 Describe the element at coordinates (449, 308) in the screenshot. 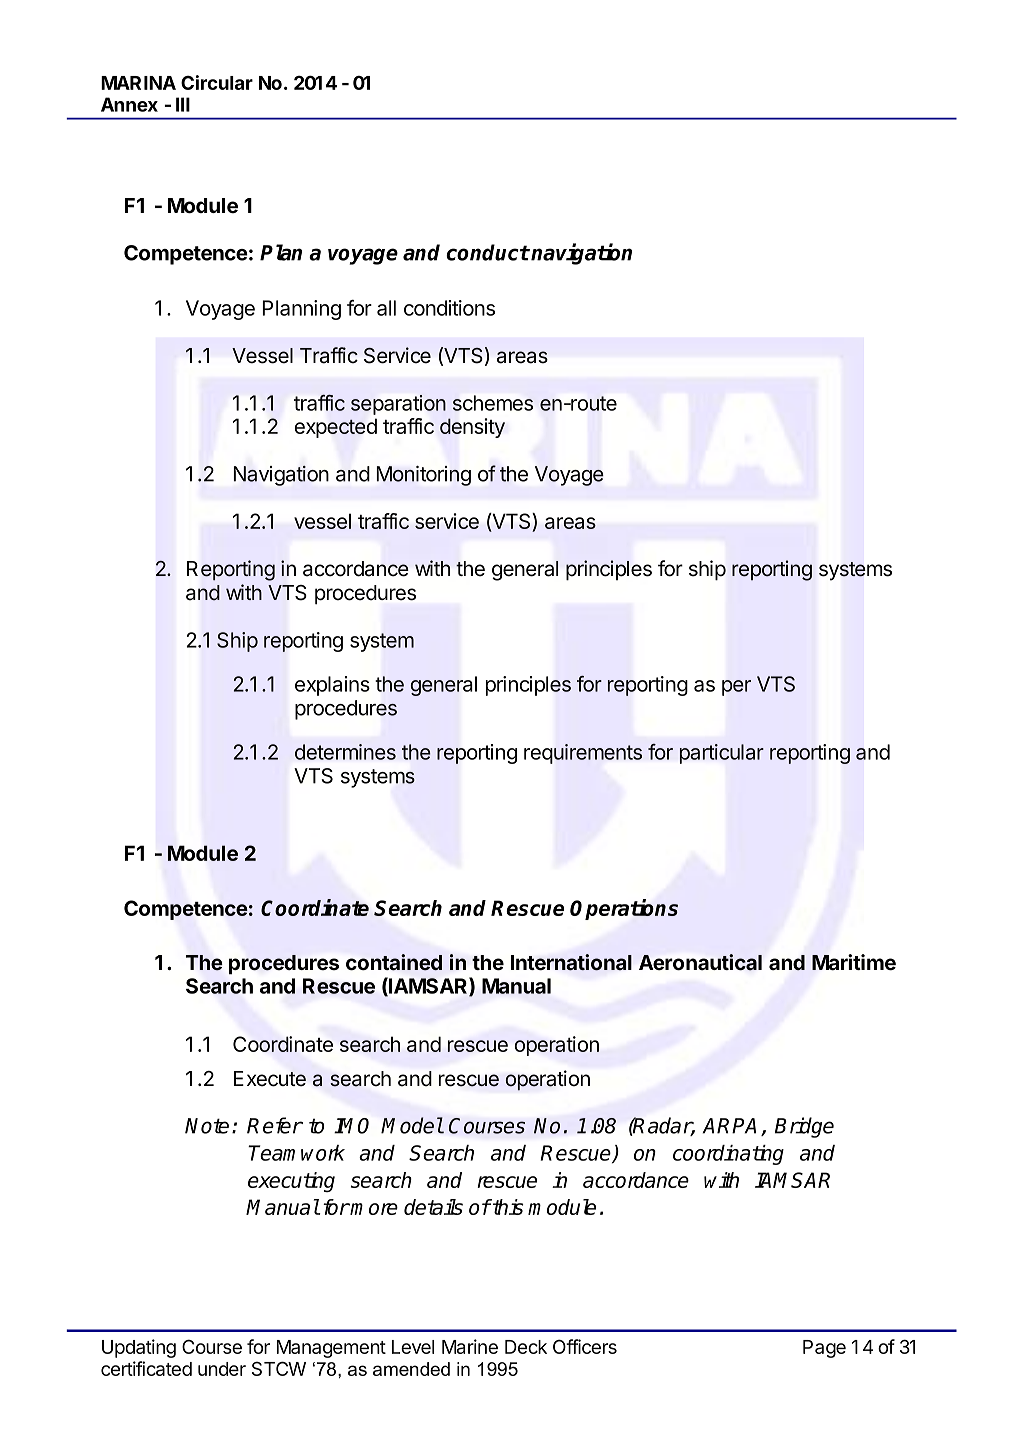

I see `conditions` at that location.
